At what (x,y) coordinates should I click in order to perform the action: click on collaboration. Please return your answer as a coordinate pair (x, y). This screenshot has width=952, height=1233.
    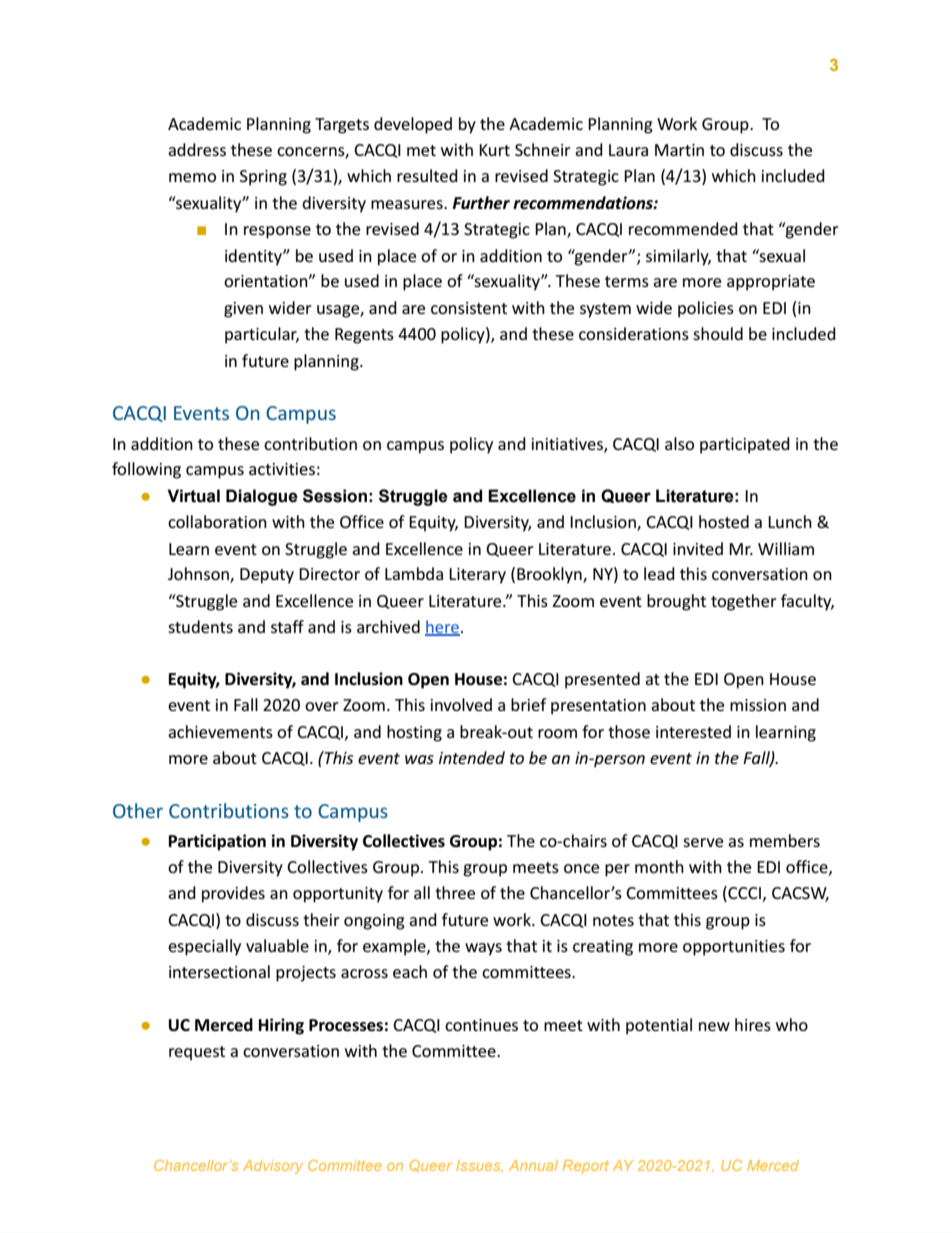
    Looking at the image, I should click on (217, 521).
